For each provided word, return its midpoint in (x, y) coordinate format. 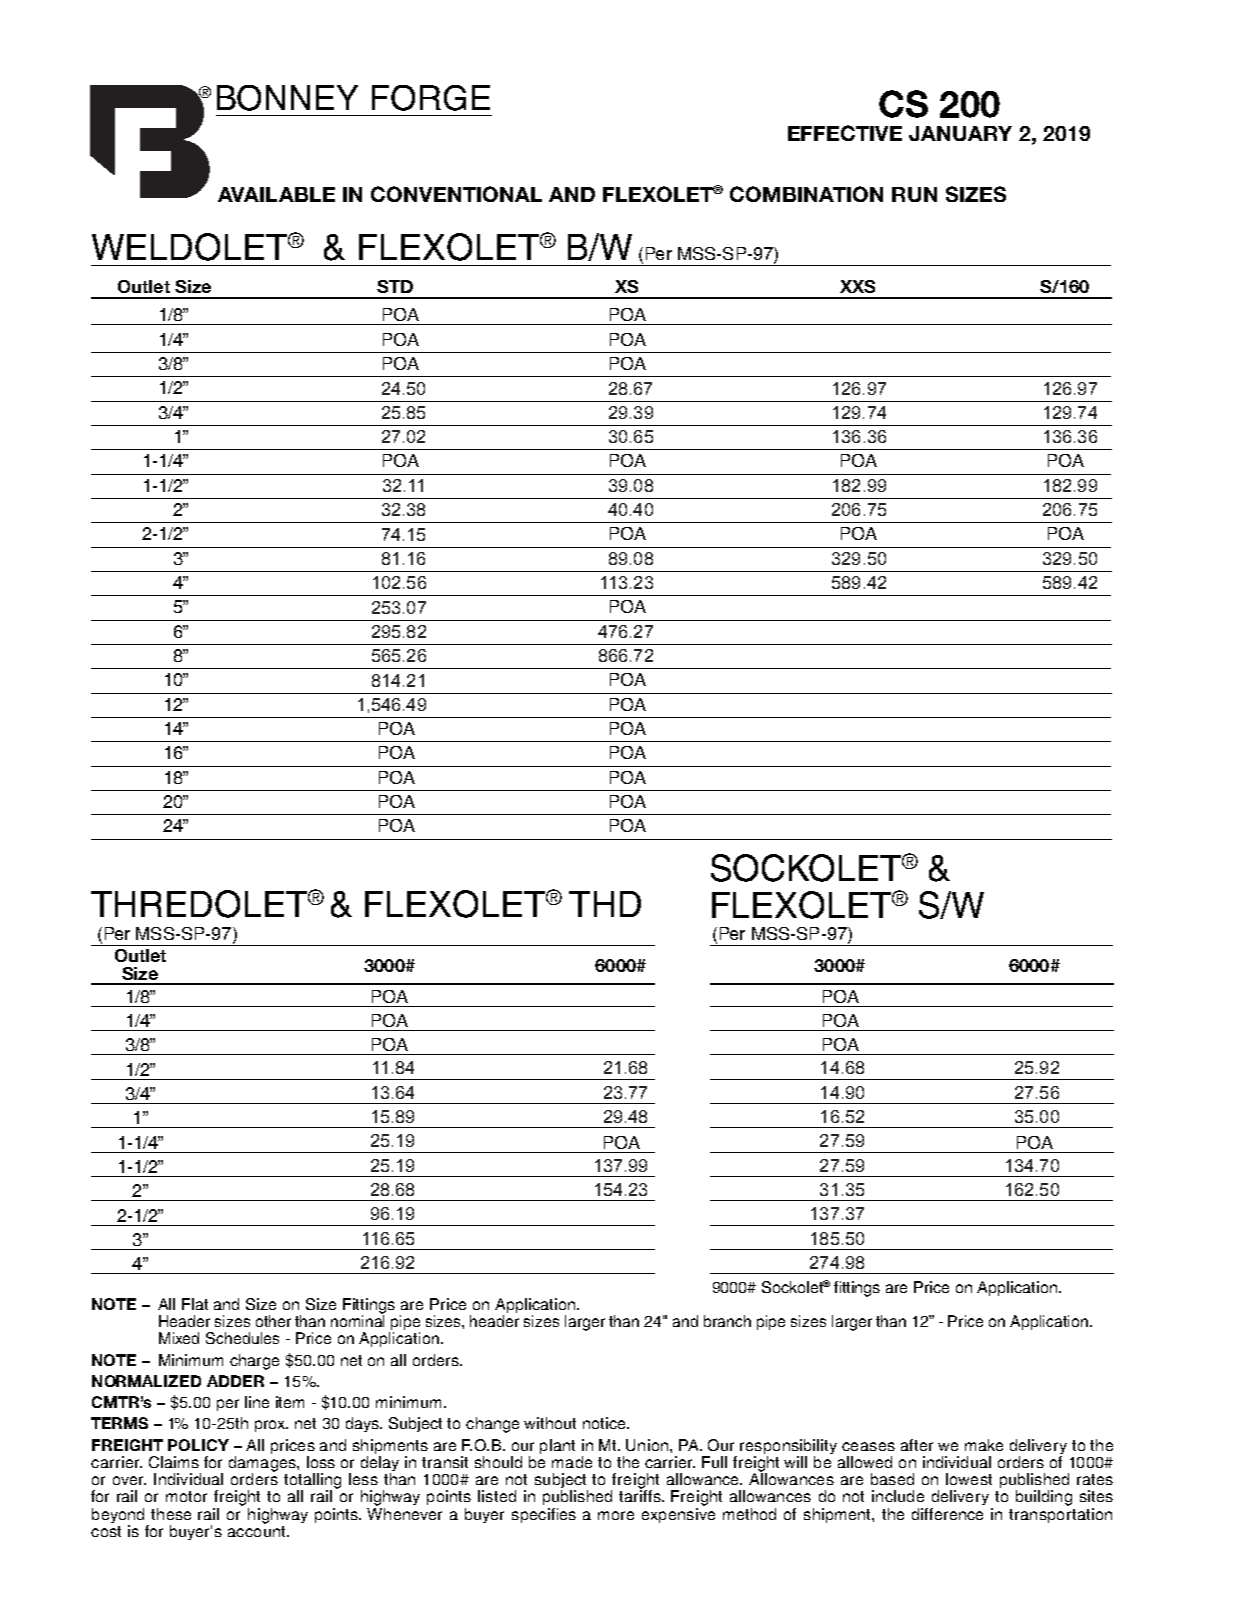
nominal (357, 1320)
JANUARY (960, 133)
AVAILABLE (276, 194)
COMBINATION (806, 194)
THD (605, 904)
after (917, 1445)
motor (186, 1496)
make (984, 1445)
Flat (195, 1304)
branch (727, 1321)
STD (395, 286)
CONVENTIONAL (456, 194)
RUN (914, 194)
